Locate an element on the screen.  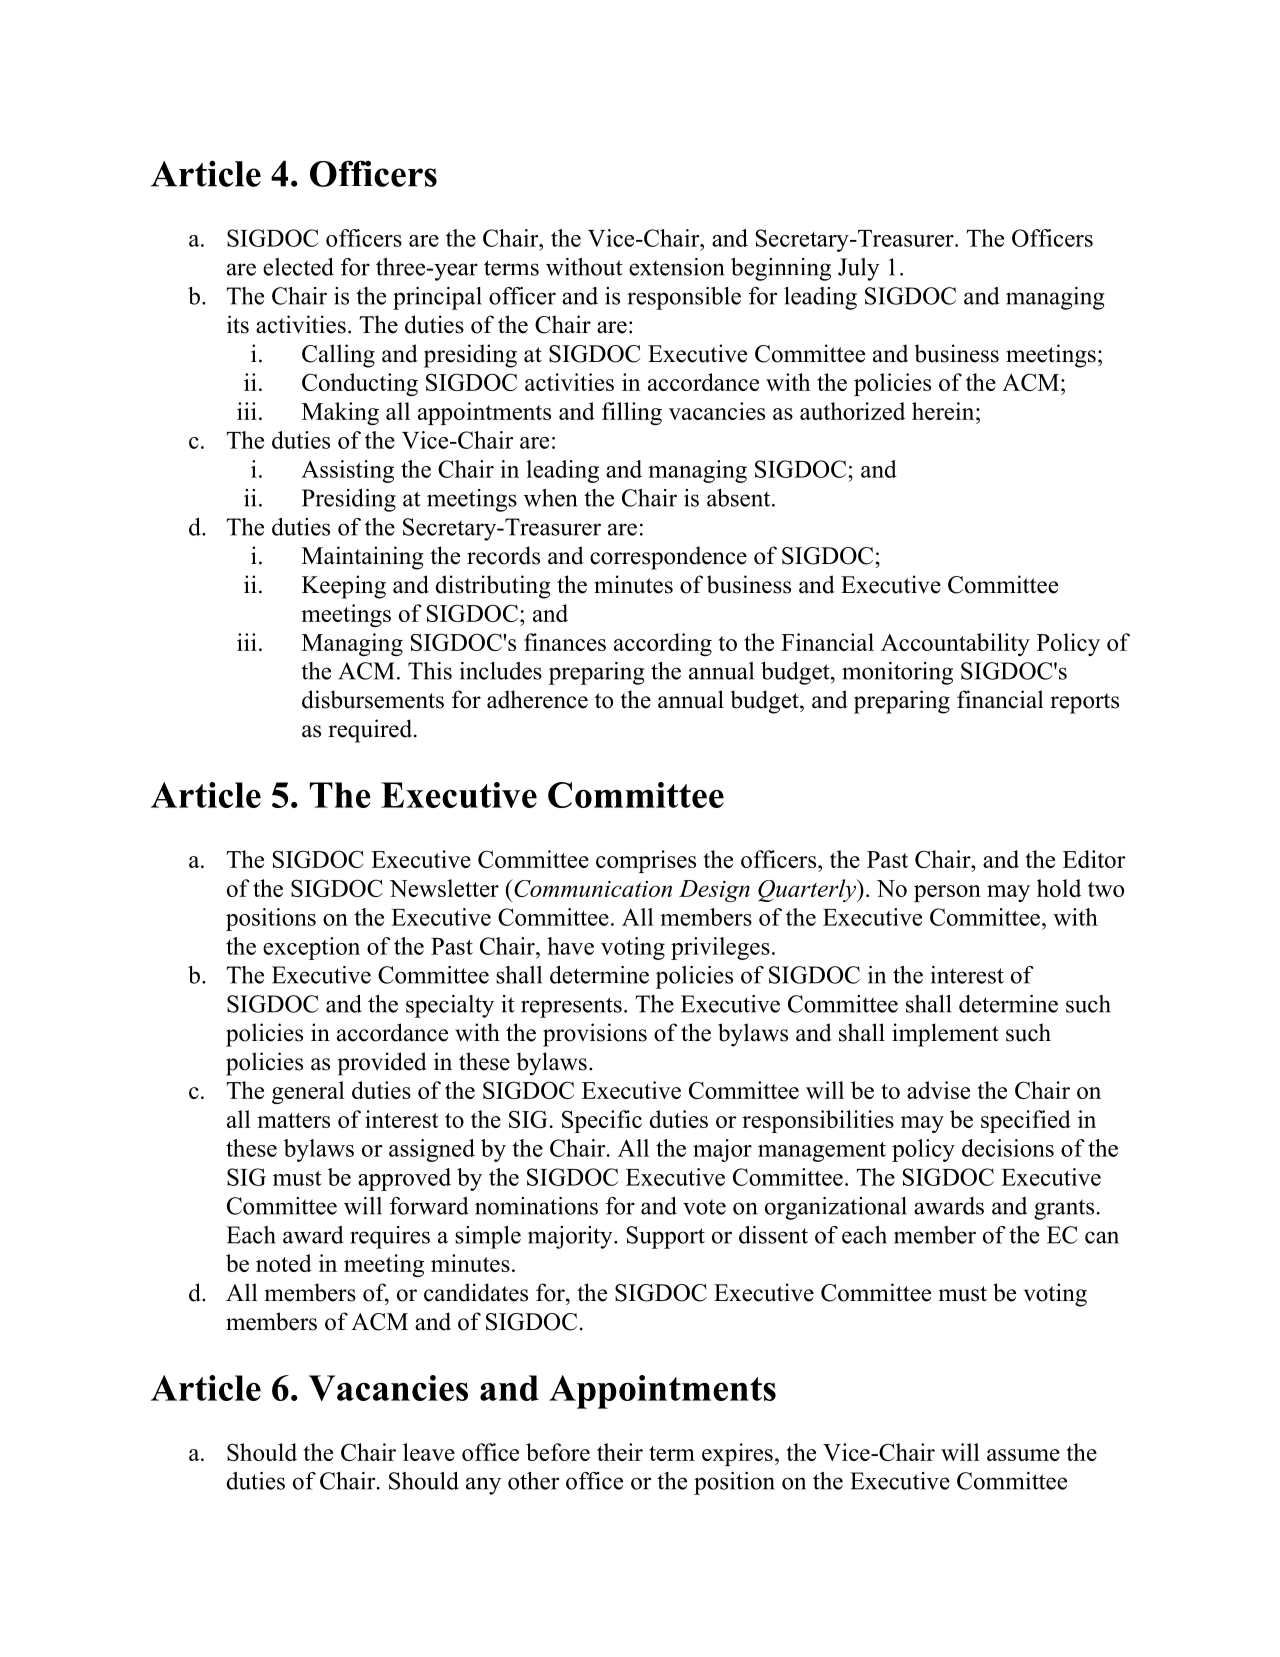
elected is located at coordinates (298, 267).
